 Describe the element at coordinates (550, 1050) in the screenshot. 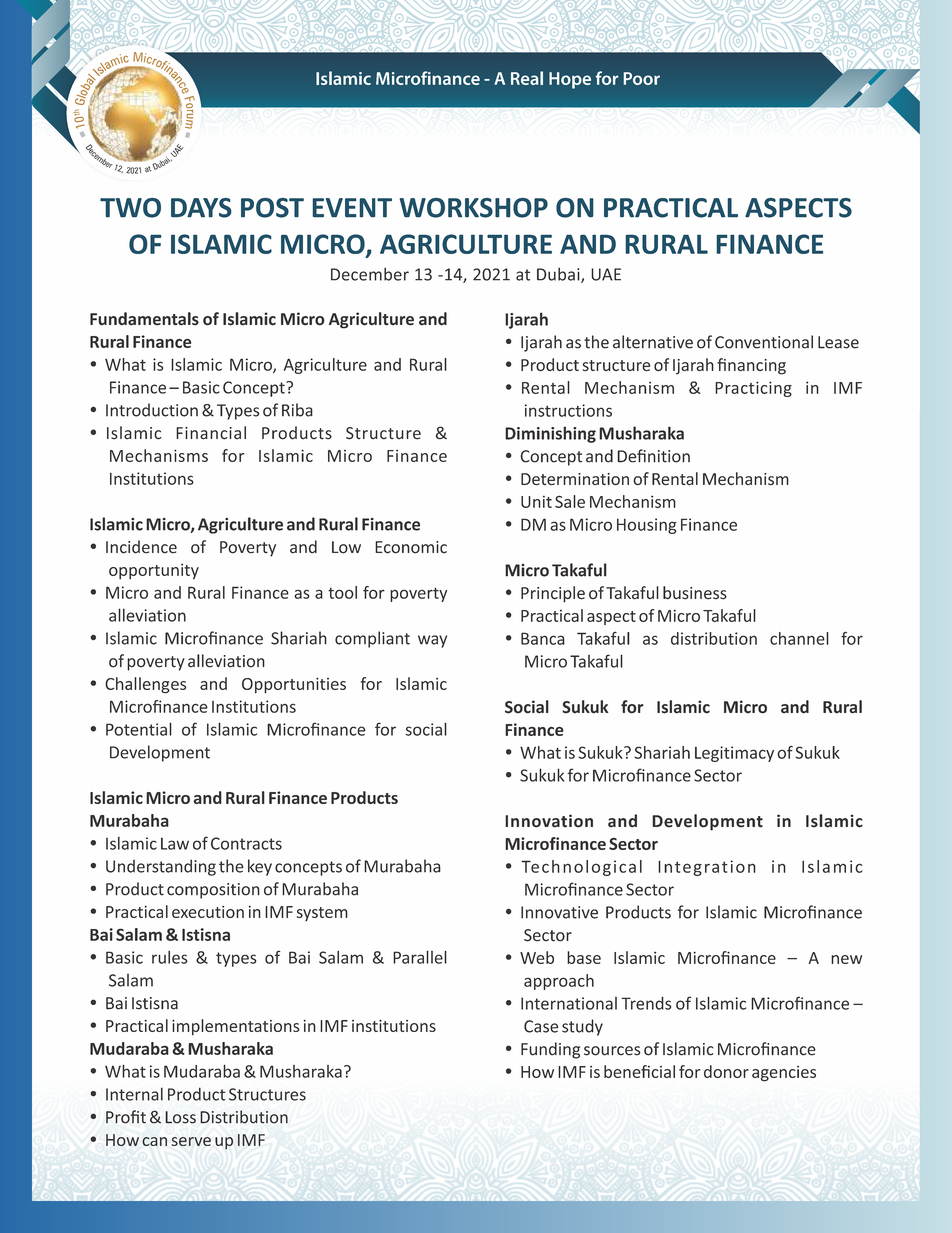

I see `Funding` at that location.
